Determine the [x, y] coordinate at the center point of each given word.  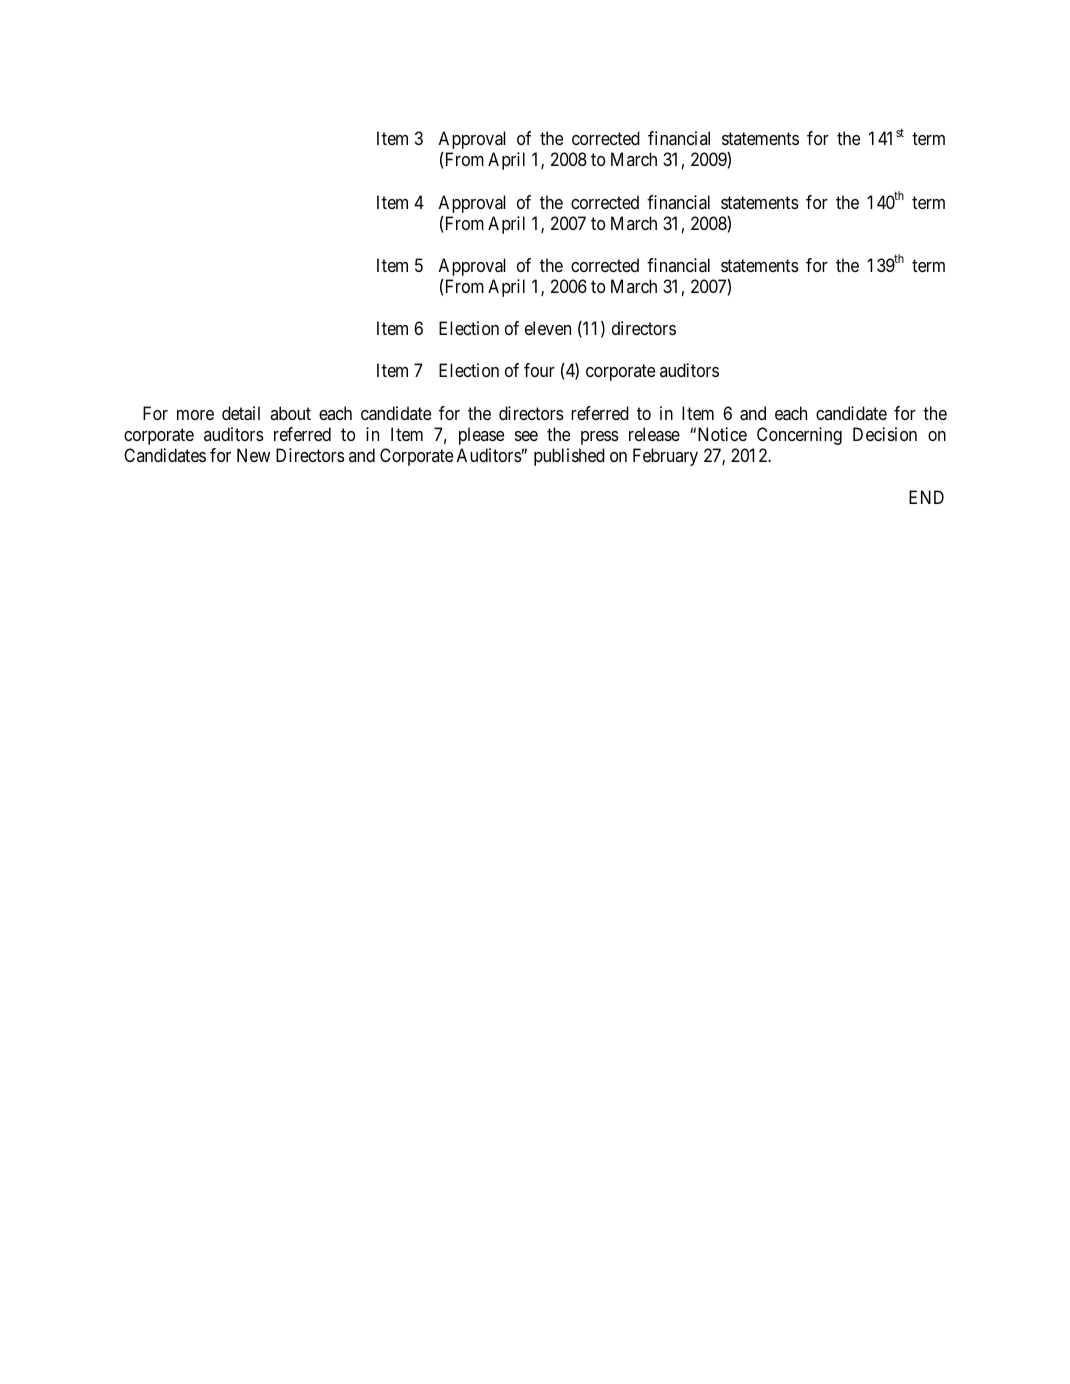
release [654, 434]
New [253, 455]
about [290, 413]
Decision [885, 434]
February [665, 457]
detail [241, 413]
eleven [548, 328]
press [600, 438]
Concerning [799, 436]
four [539, 370]
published [569, 457]
